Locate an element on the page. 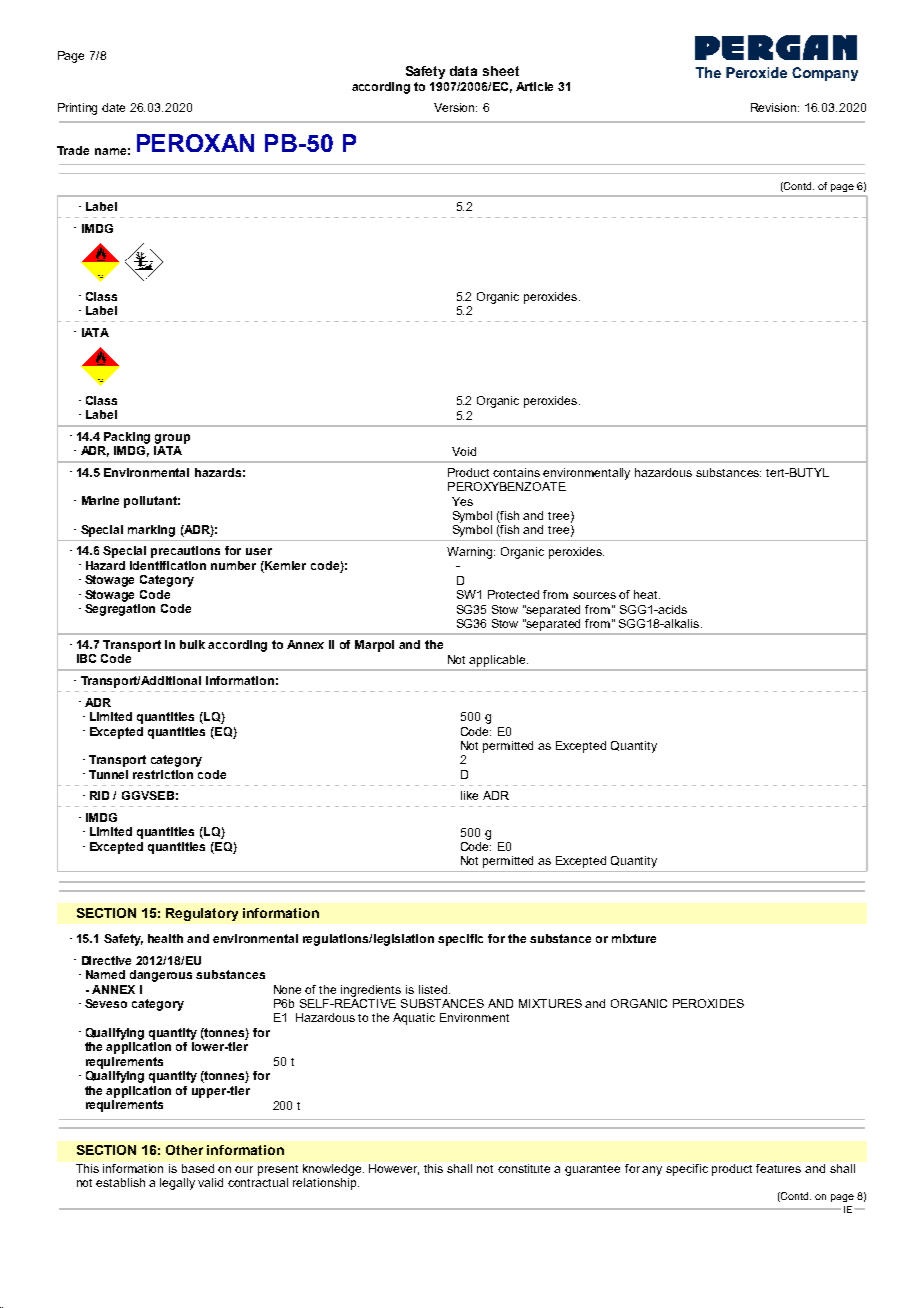 This image has height=1308, width=924. date is located at coordinates (113, 107).
